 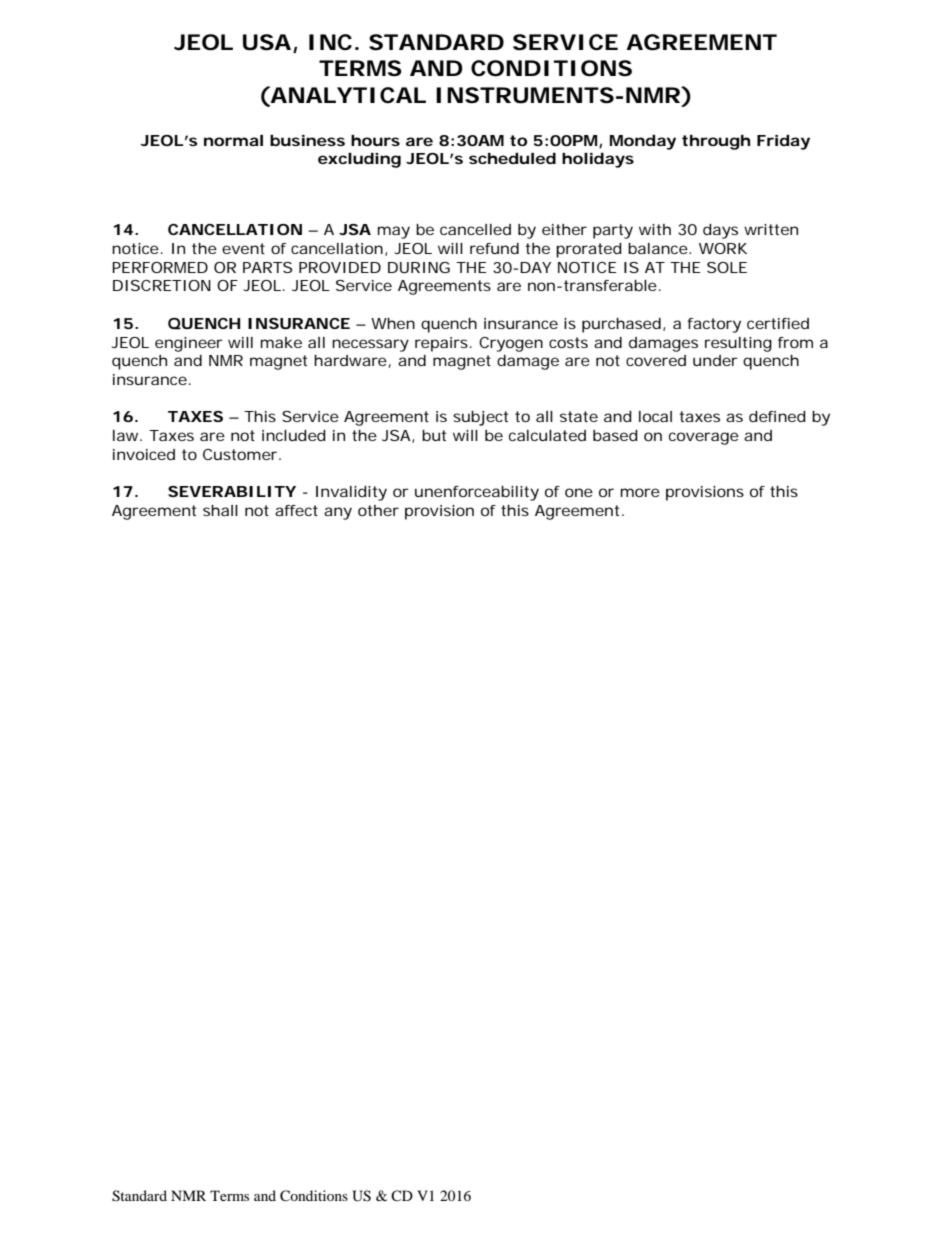 I want to click on engineer, so click(x=189, y=344).
